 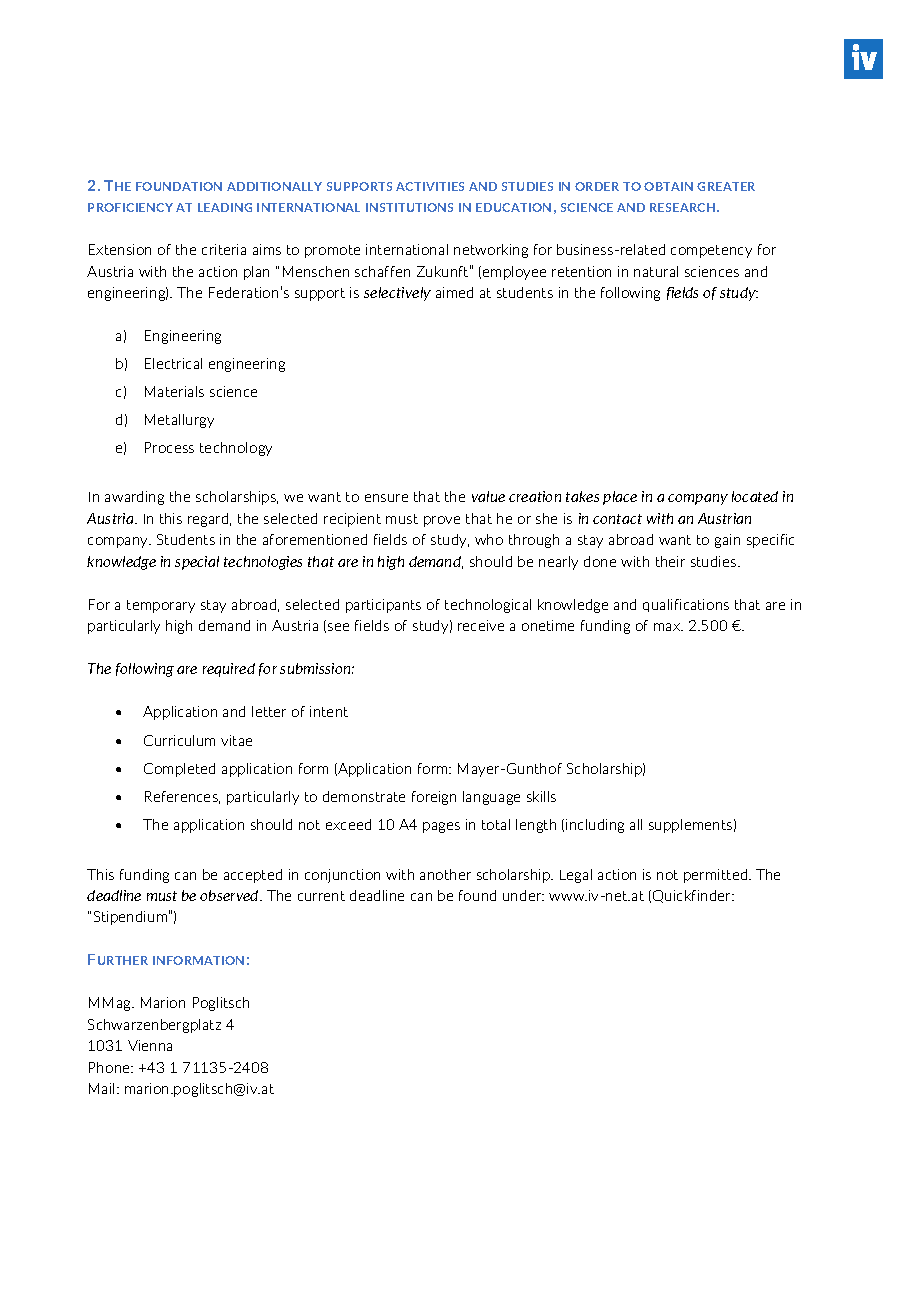 I want to click on LEADING, so click(x=225, y=207).
